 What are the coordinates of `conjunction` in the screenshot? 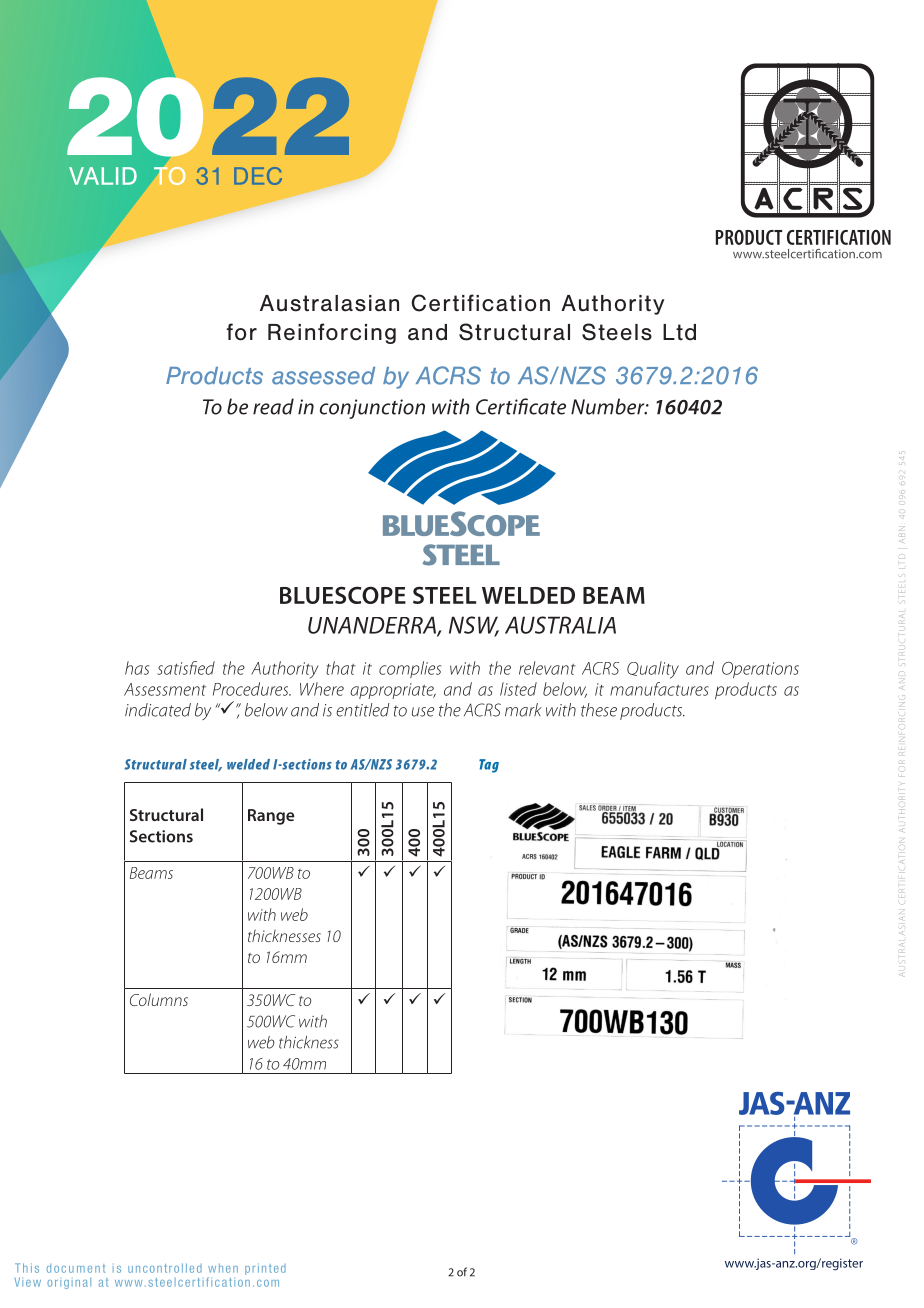 It's located at (372, 409).
